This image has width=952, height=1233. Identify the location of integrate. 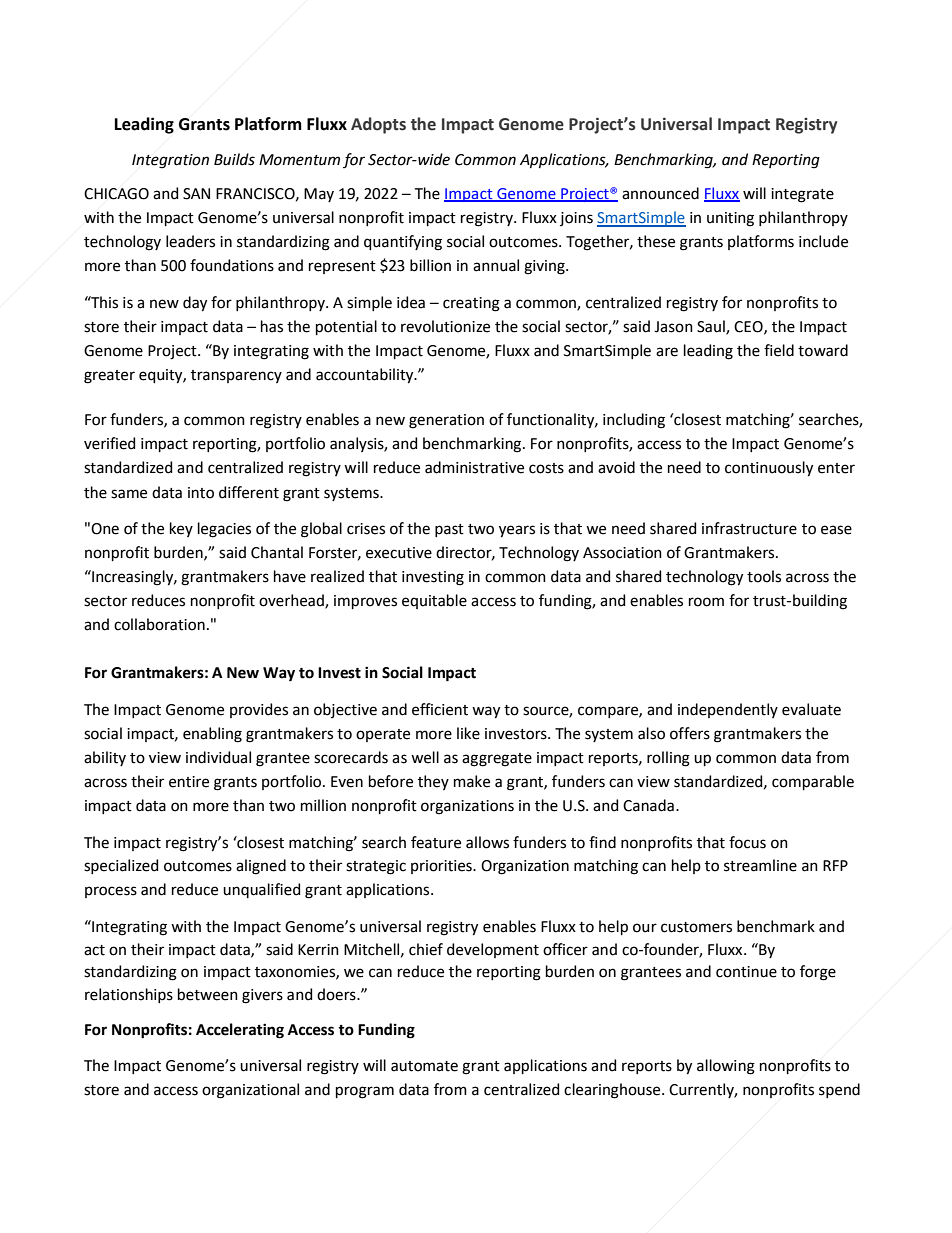
(802, 195).
